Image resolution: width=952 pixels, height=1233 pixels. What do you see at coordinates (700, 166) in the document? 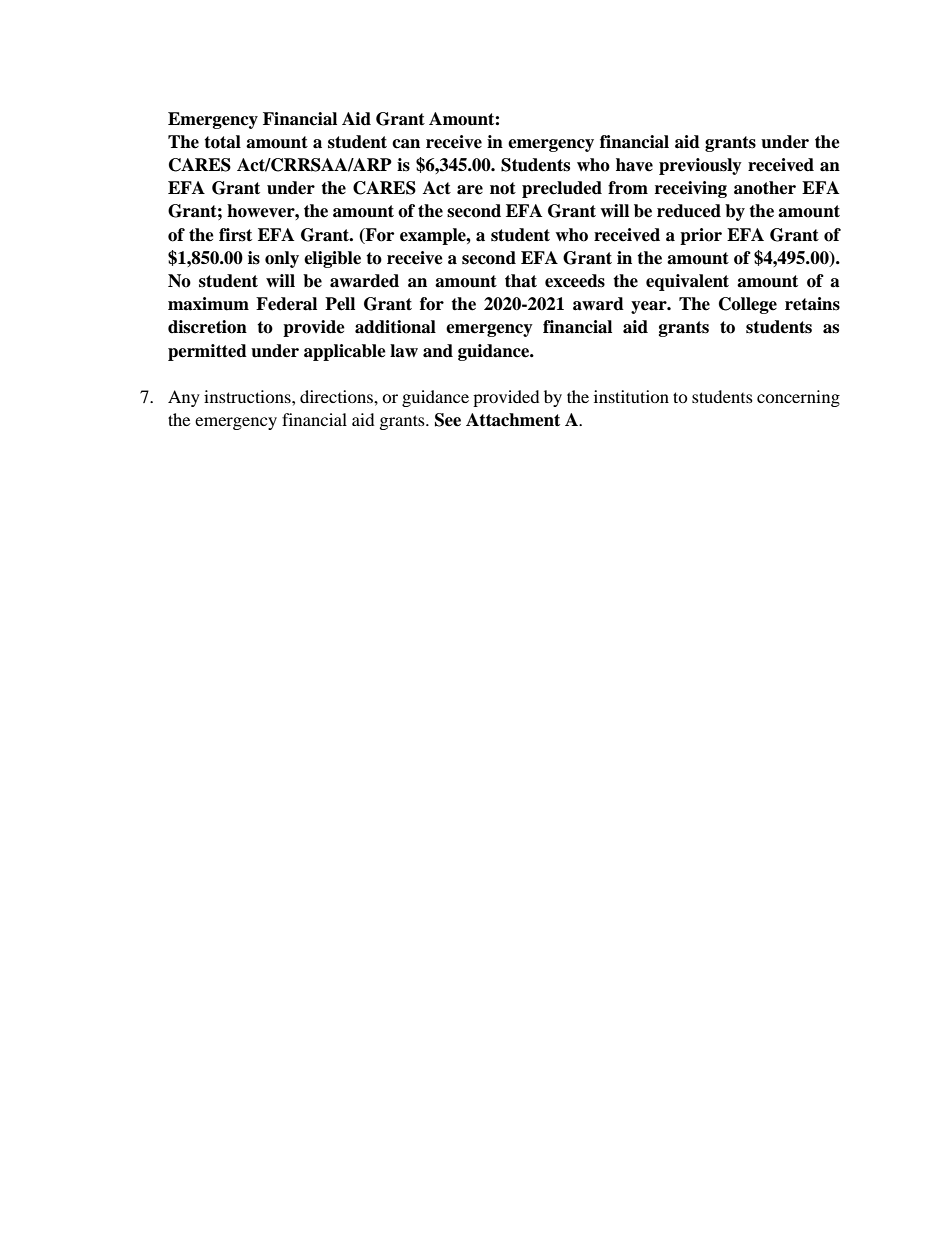
I see `previously` at bounding box center [700, 166].
